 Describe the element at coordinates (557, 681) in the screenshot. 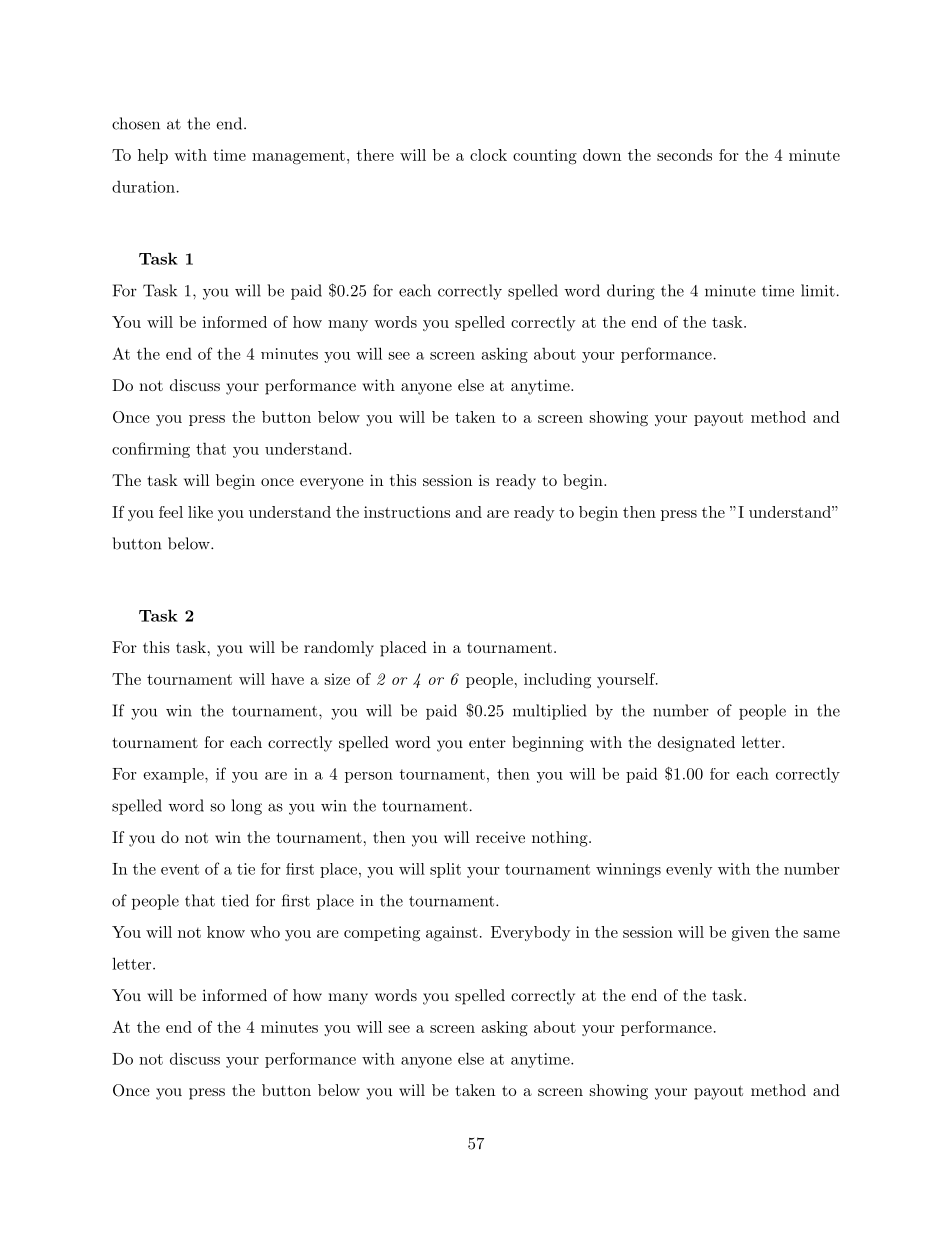

I see `including` at that location.
